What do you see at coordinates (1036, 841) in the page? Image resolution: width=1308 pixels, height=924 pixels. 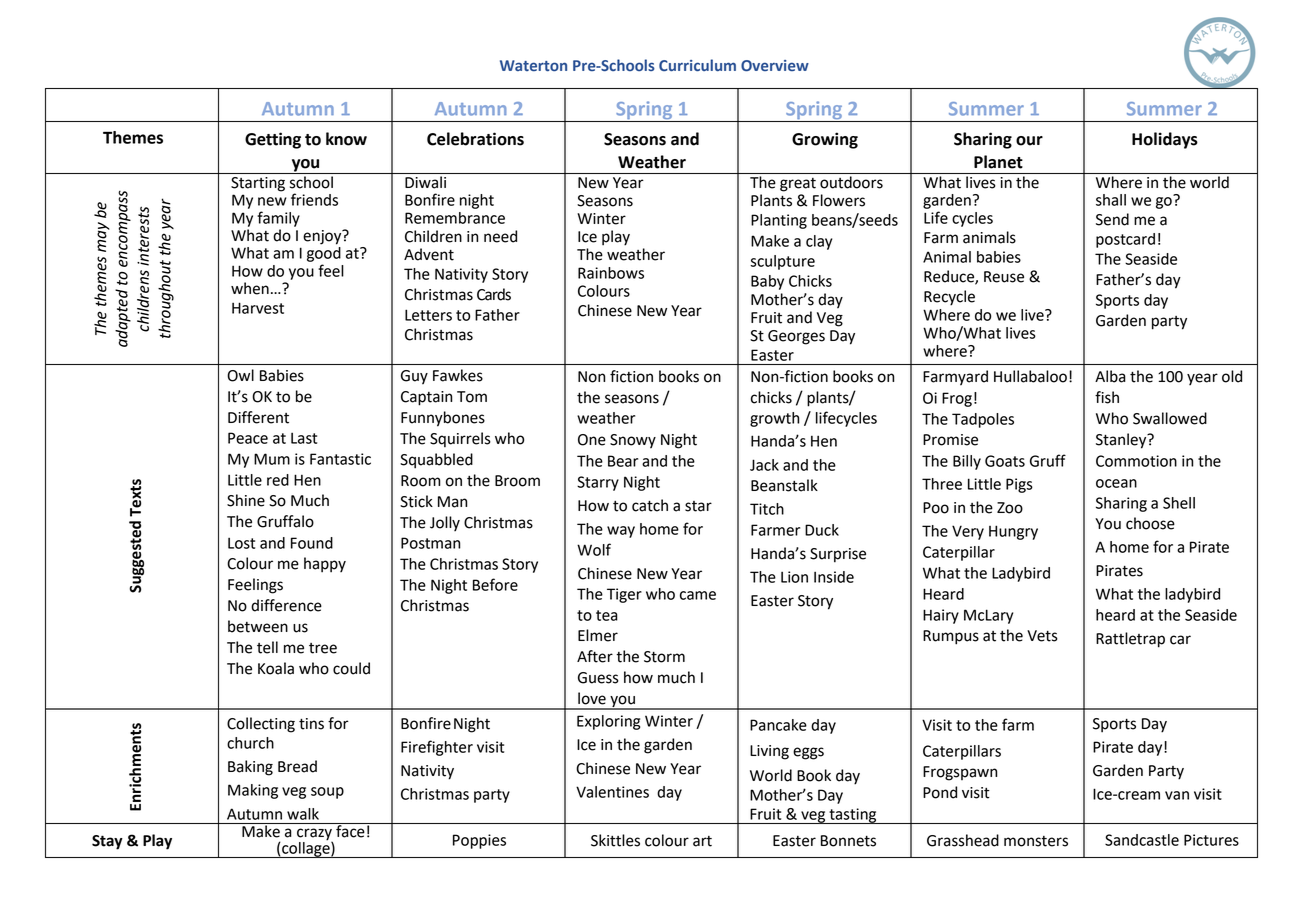 I see `monsters` at bounding box center [1036, 841].
